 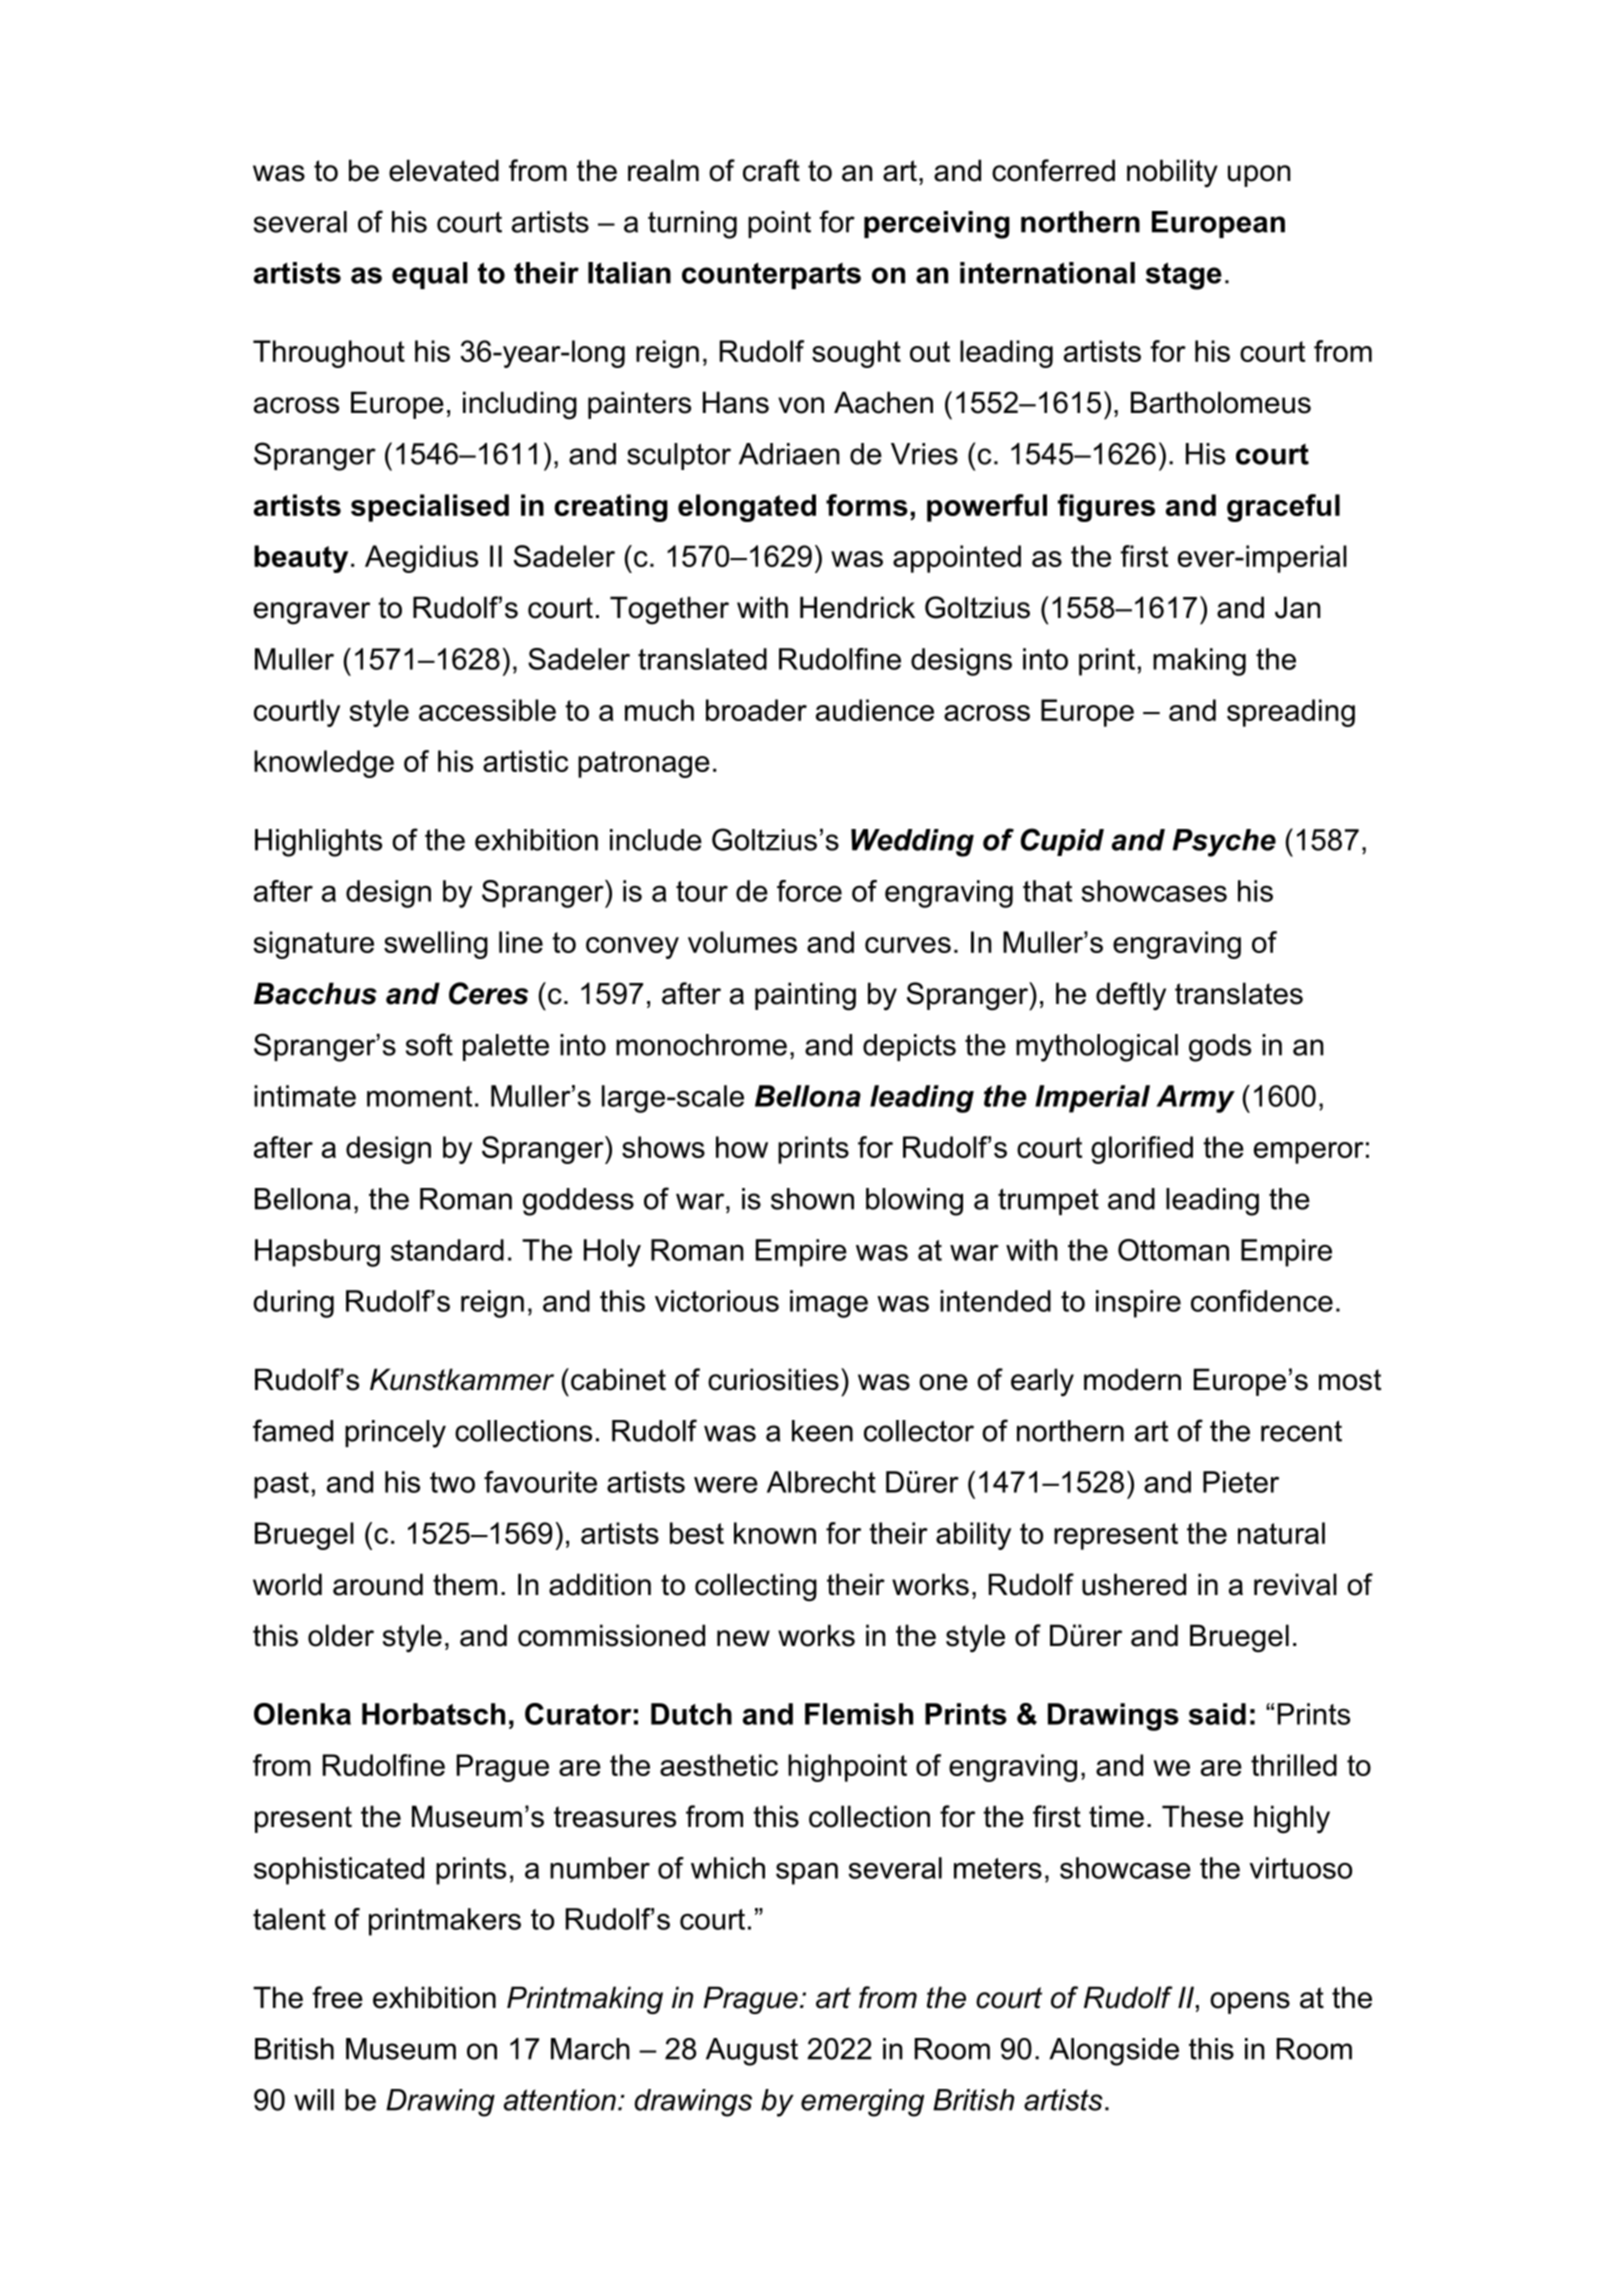 I want to click on August, so click(x=752, y=2052).
